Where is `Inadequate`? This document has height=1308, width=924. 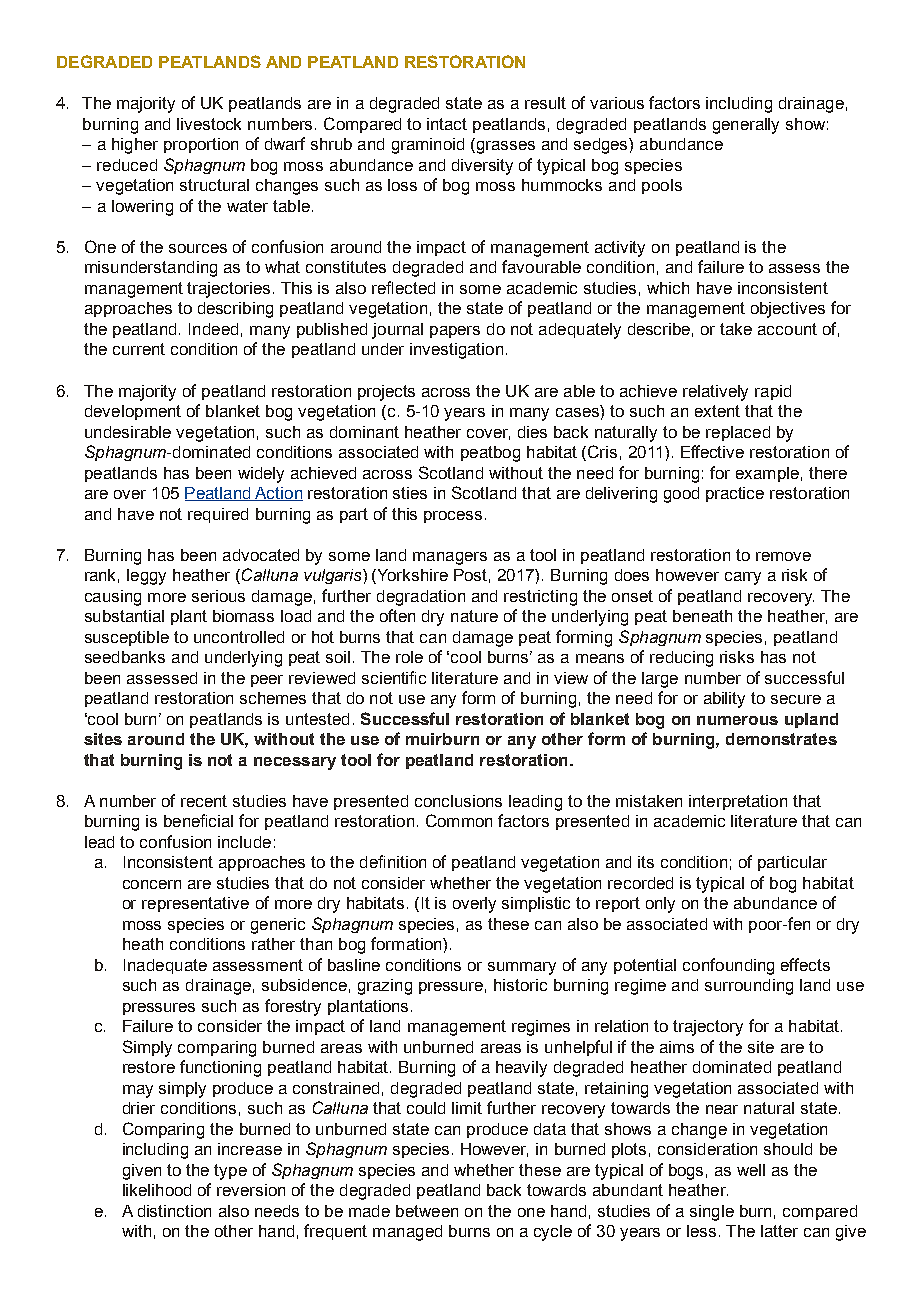
Inadequate is located at coordinates (165, 966).
